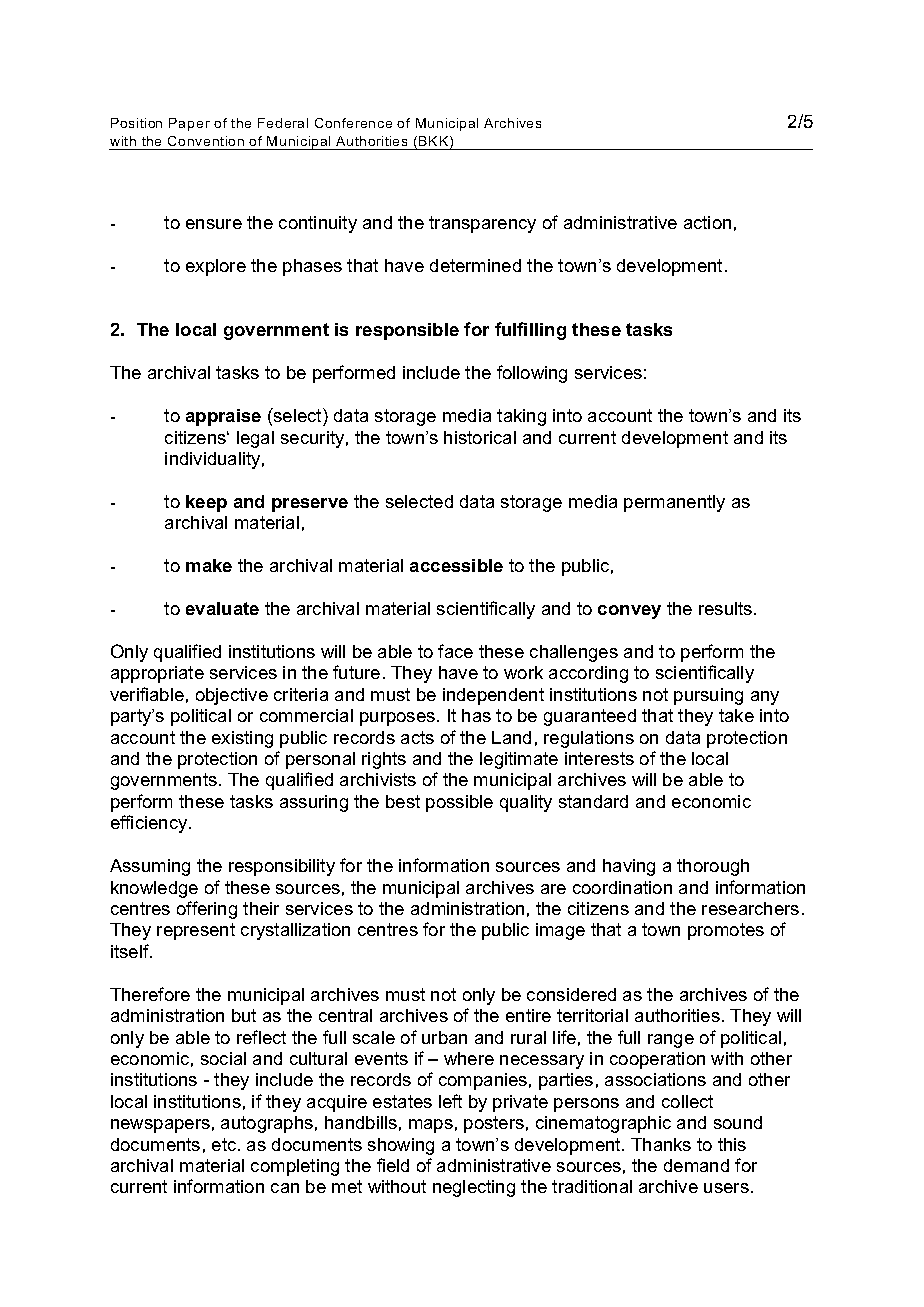 The height and width of the page is (1307, 924). What do you see at coordinates (726, 931) in the page?
I see `promotes` at bounding box center [726, 931].
